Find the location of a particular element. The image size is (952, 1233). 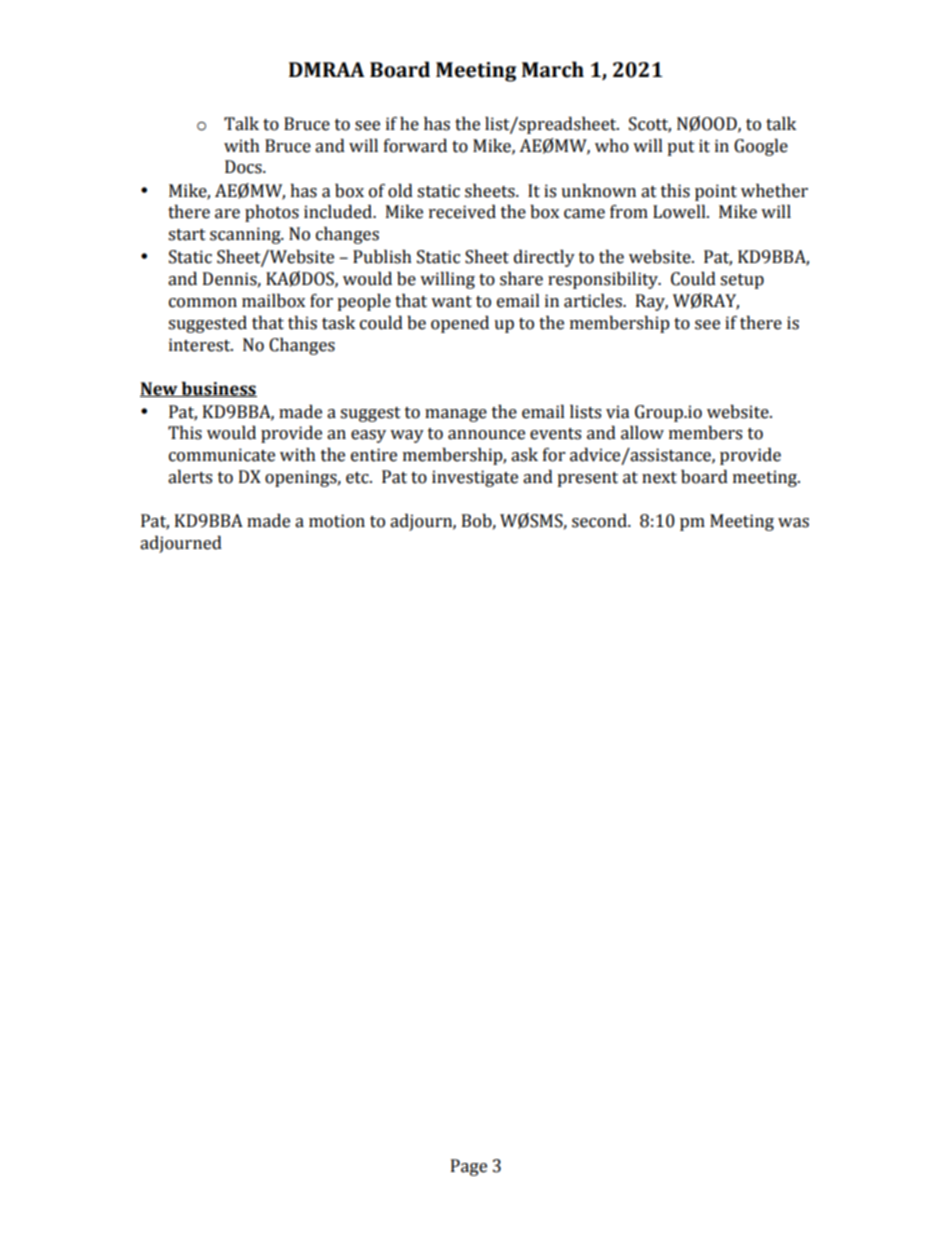

motion is located at coordinates (337, 521).
